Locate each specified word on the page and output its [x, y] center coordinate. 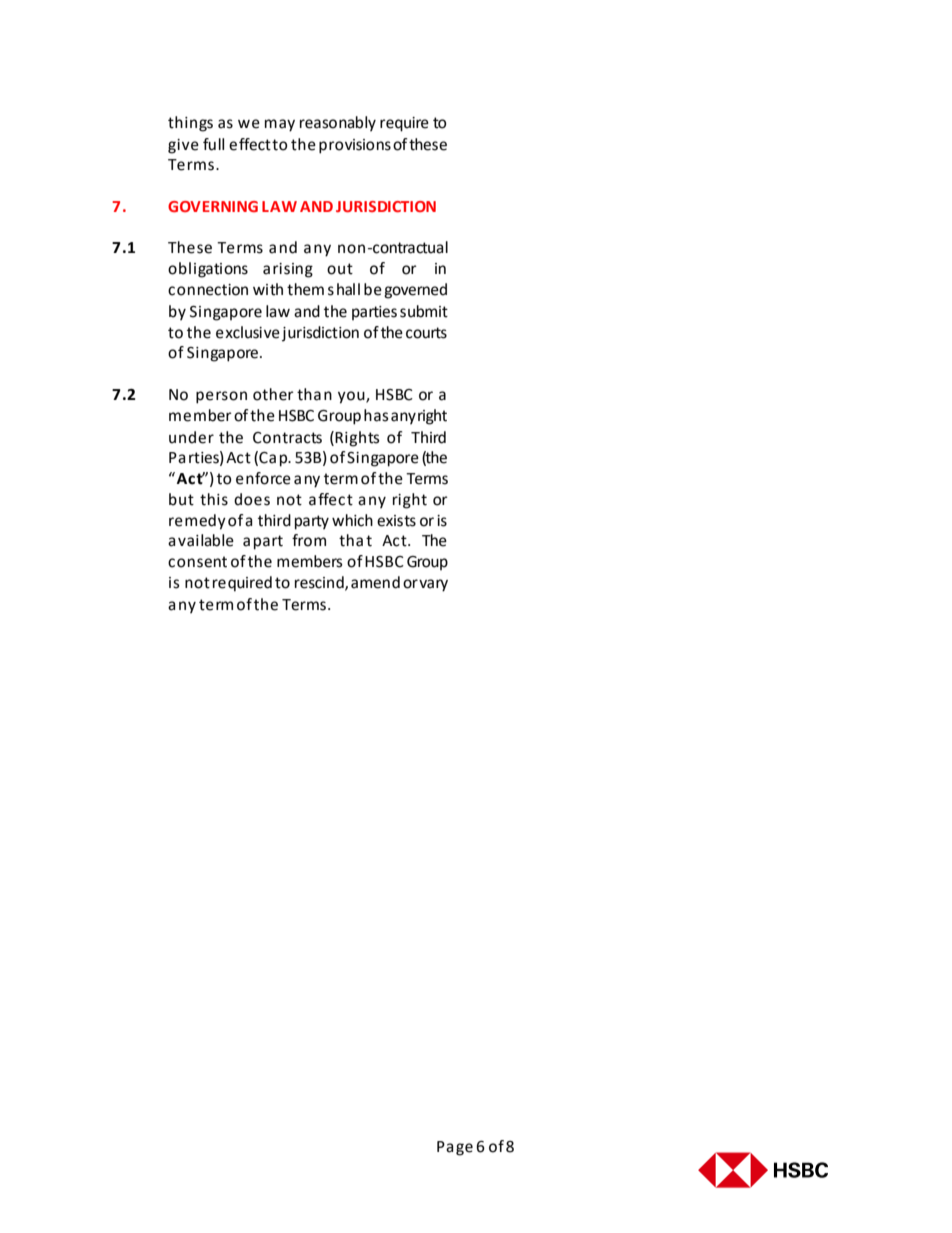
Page [455, 1148]
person [221, 397]
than [314, 394]
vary [433, 585]
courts [426, 333]
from [309, 540]
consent [197, 562]
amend [375, 582]
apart [263, 542]
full [213, 144]
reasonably [338, 124]
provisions [355, 146]
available [201, 540]
